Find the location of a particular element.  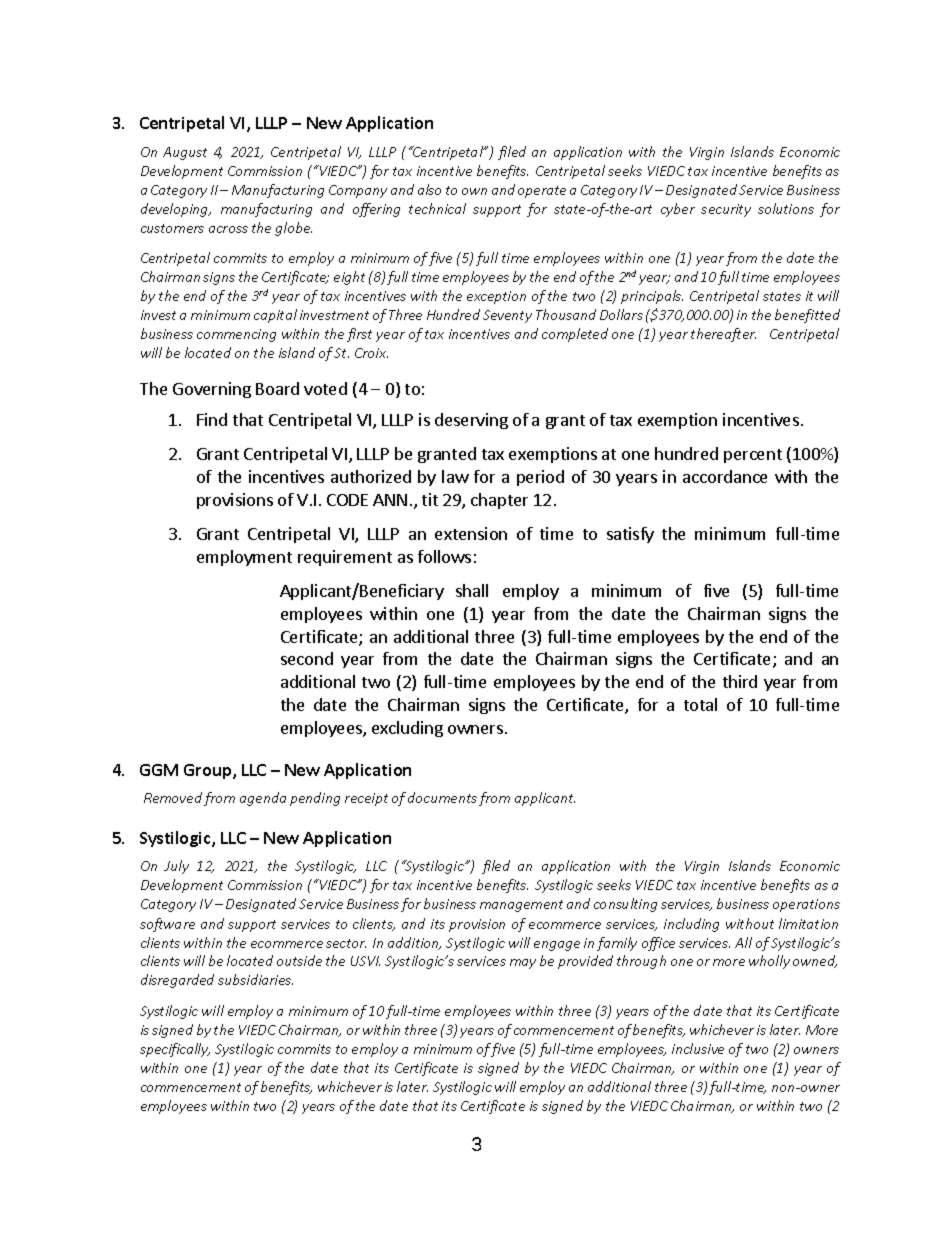

security is located at coordinates (726, 210).
